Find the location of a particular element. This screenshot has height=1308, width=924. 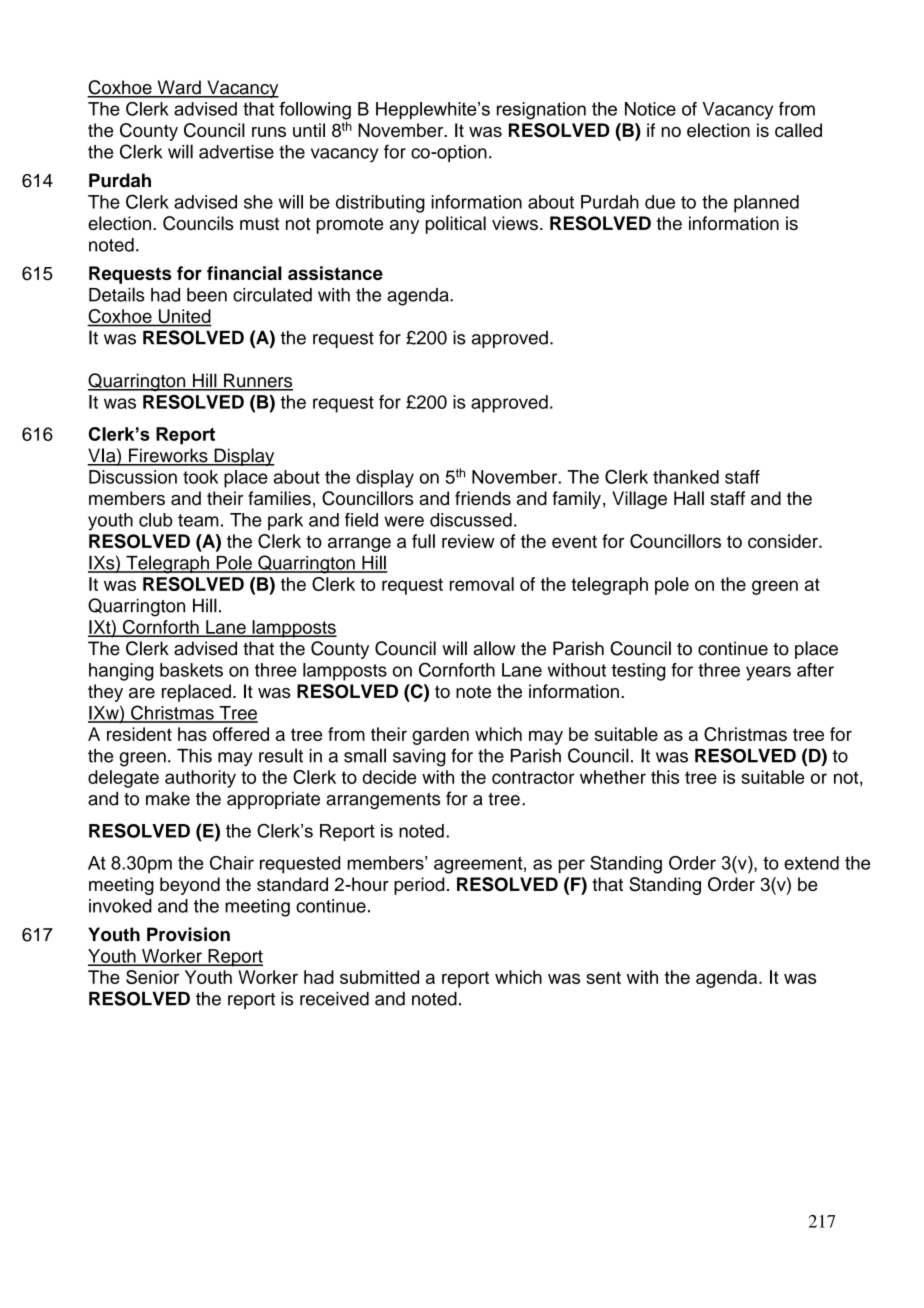

called is located at coordinates (798, 130).
